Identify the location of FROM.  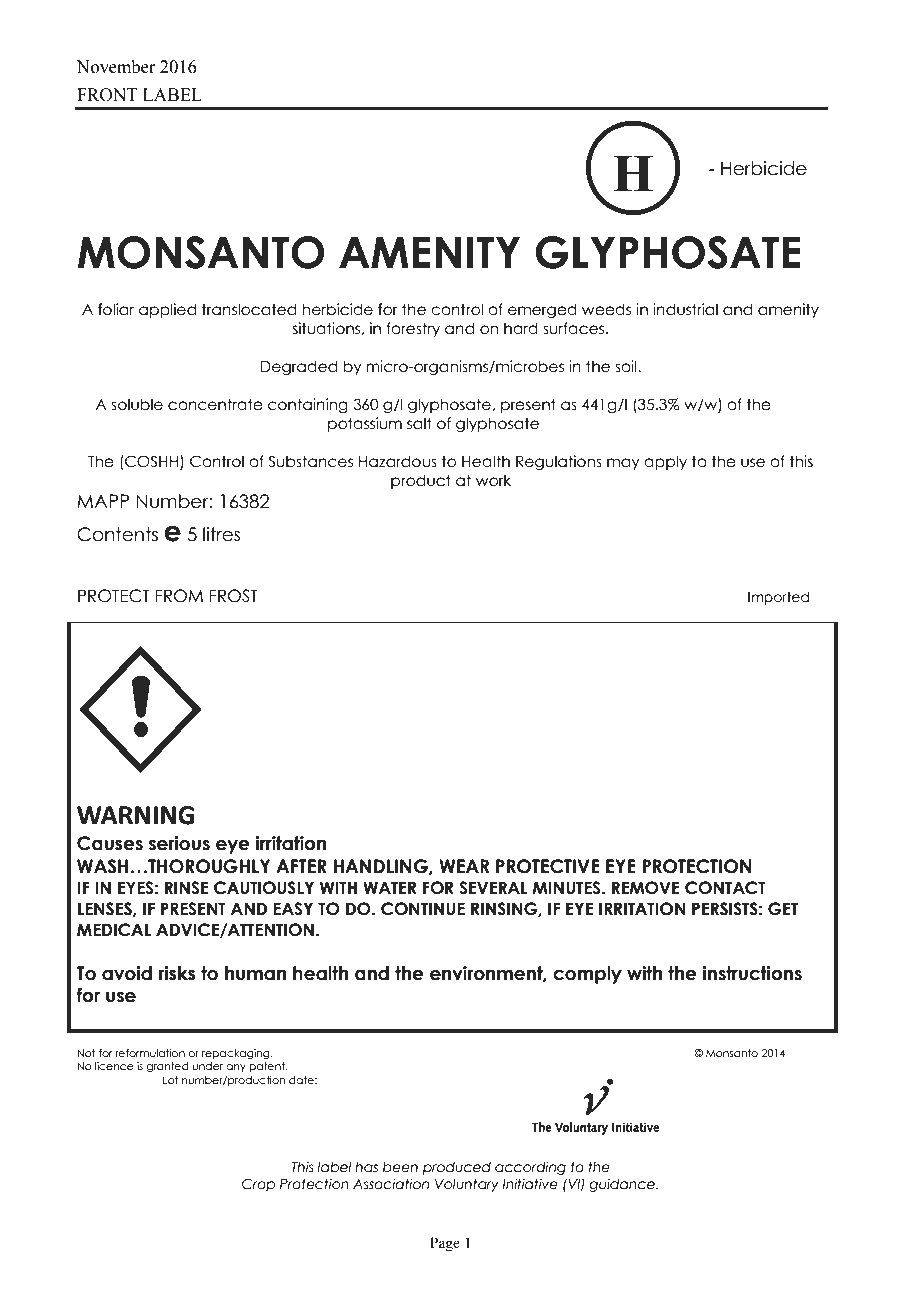
(179, 596).
